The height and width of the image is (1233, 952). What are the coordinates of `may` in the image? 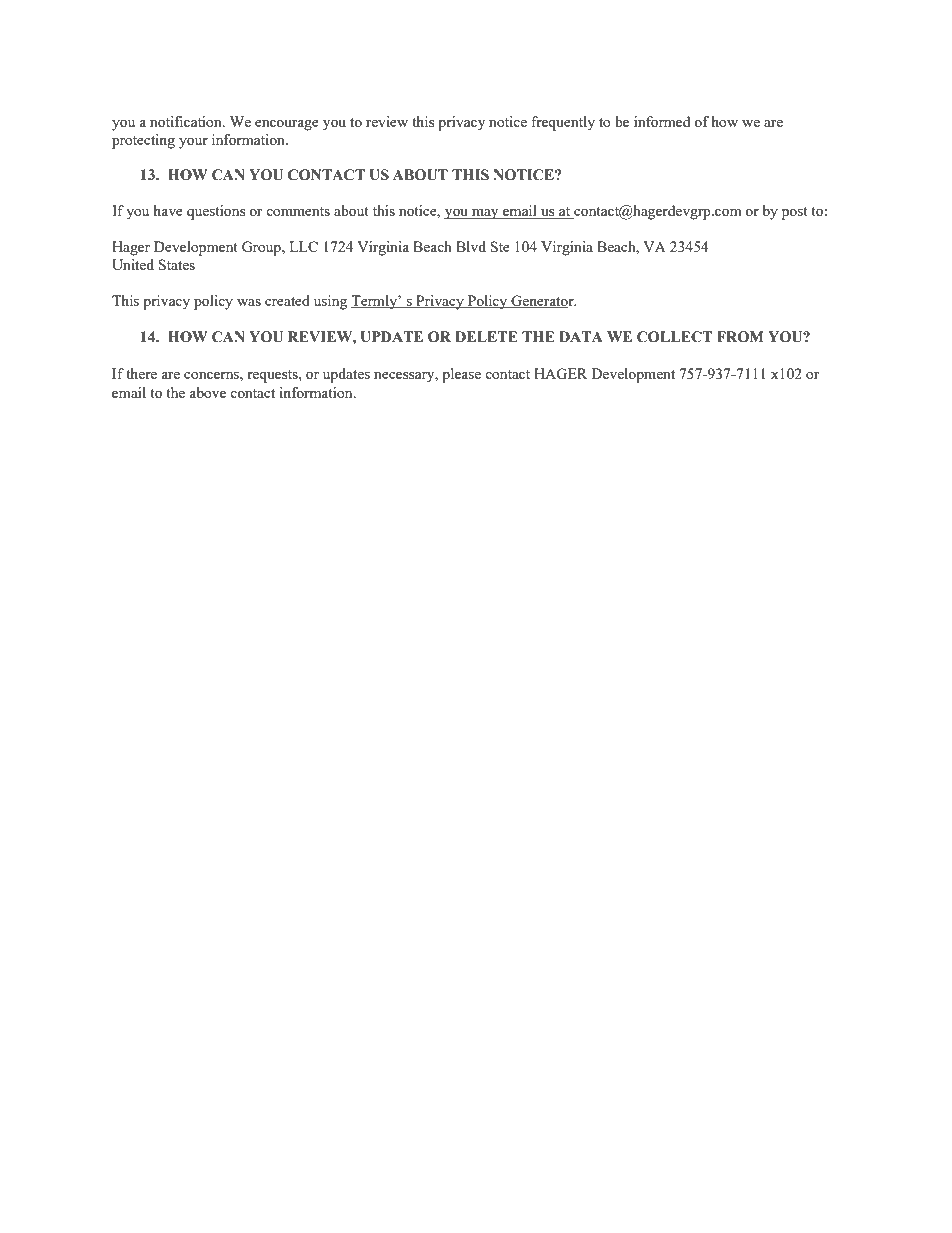 It's located at (485, 214).
